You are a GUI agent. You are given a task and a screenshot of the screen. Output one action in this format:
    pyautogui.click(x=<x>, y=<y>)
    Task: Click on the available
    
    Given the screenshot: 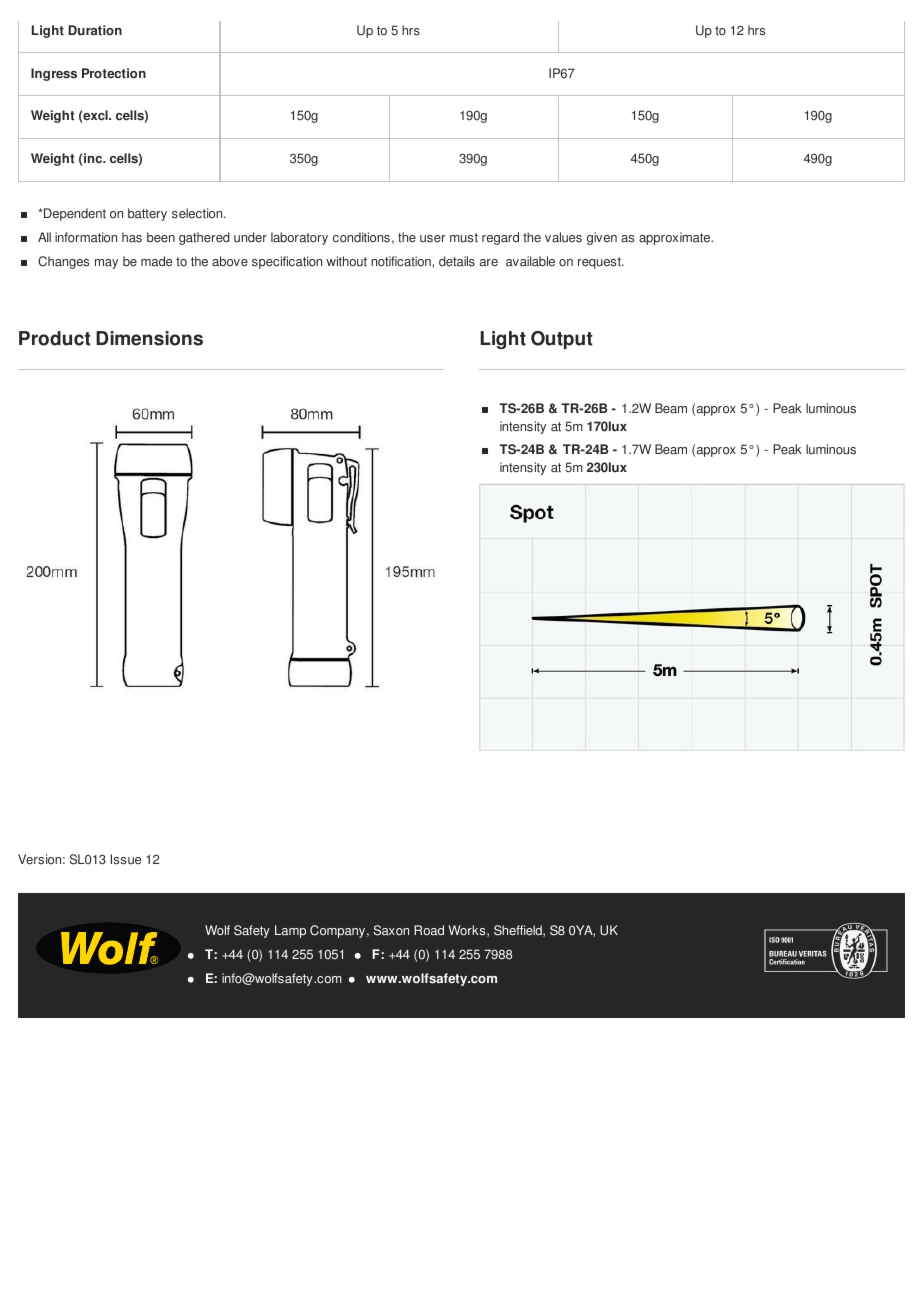 What is the action you would take?
    pyautogui.click(x=530, y=261)
